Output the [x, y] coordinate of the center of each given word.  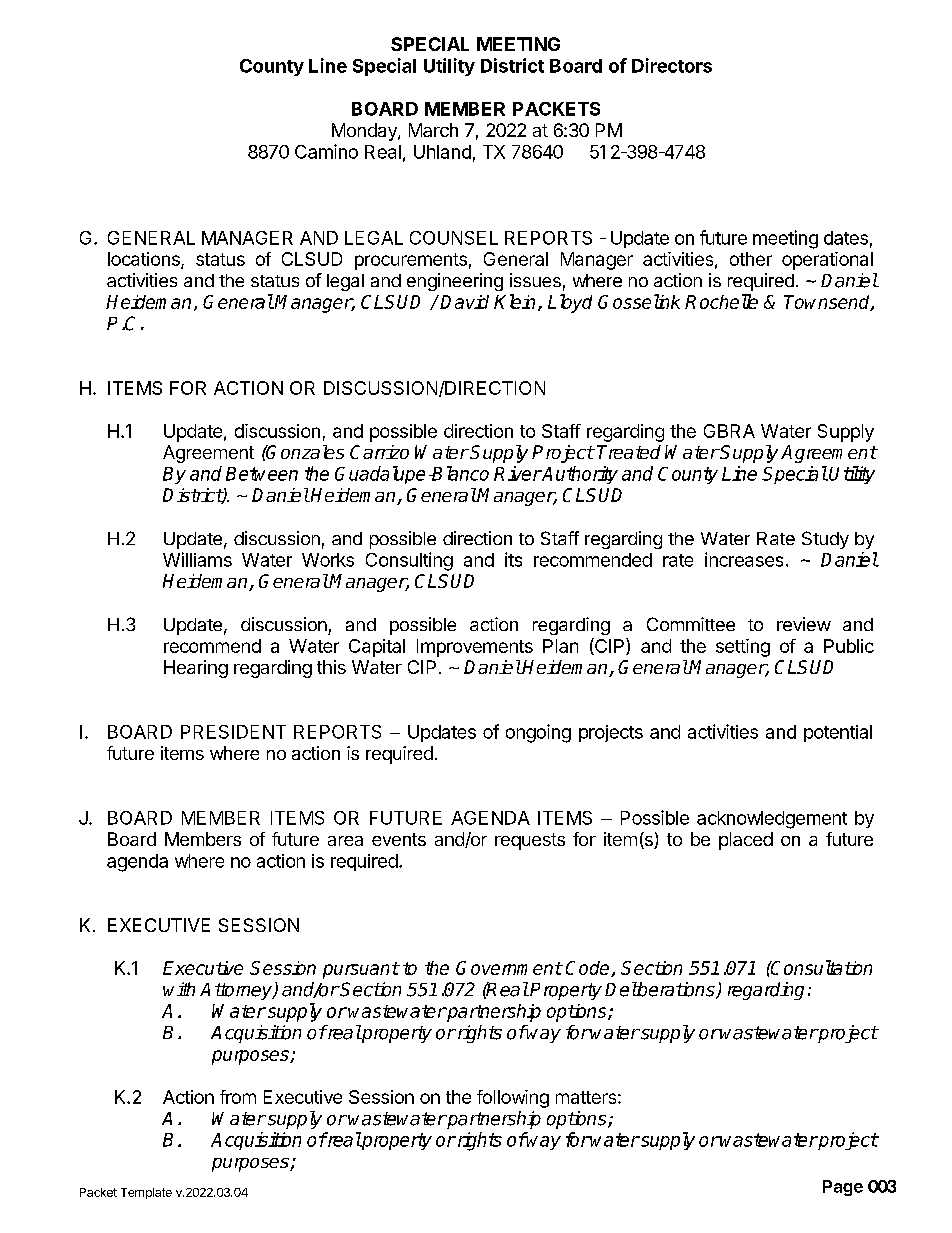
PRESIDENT [233, 732]
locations [145, 260]
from [238, 1097]
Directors [672, 65]
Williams [197, 559]
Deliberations [661, 990]
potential [838, 733]
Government [509, 968]
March [433, 130]
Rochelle [721, 301]
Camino [326, 151]
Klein [514, 301]
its [513, 559]
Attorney [237, 991]
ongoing [538, 733]
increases [744, 559]
